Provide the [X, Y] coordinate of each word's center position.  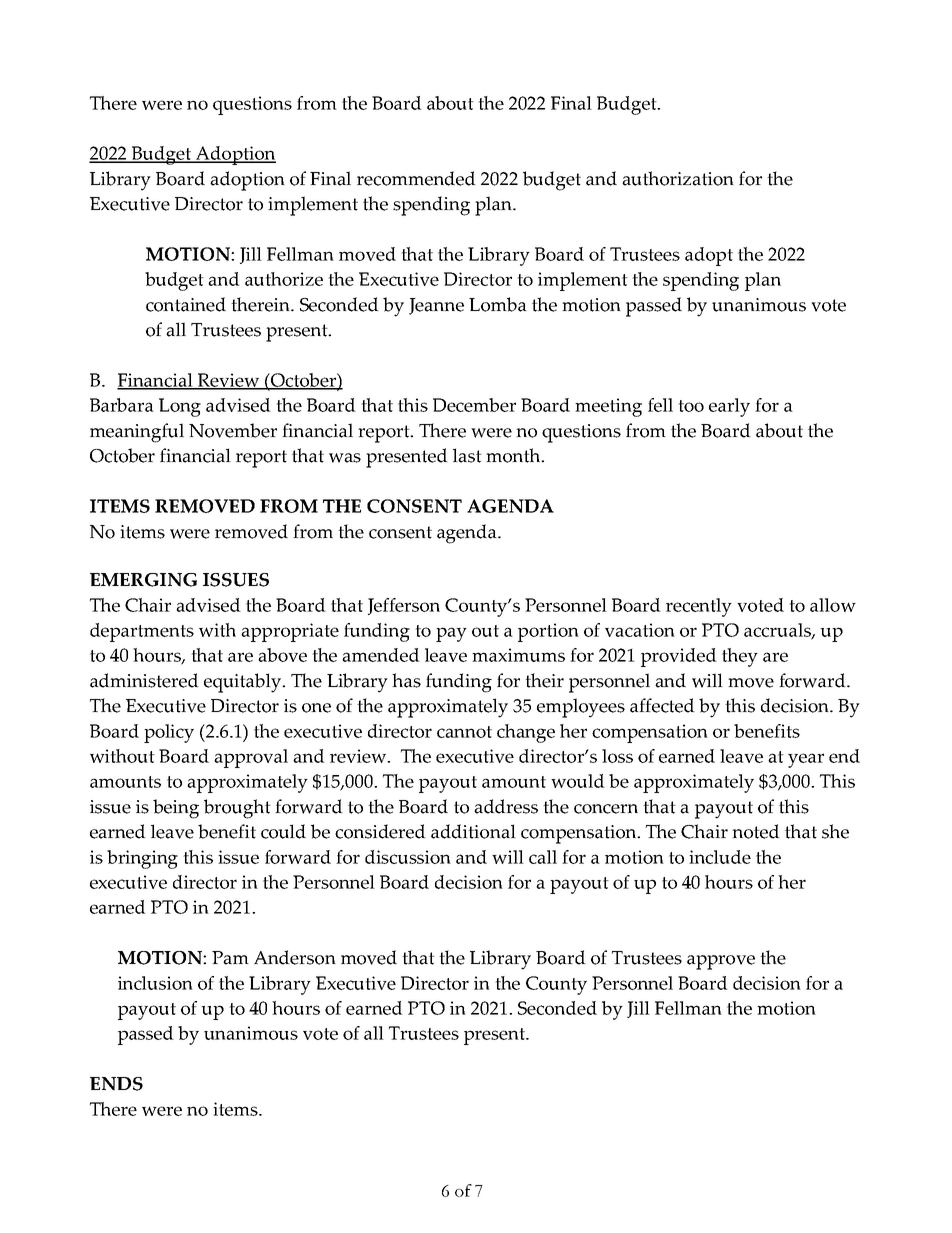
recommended [416, 178]
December [474, 405]
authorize [284, 279]
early [729, 407]
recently [699, 607]
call [543, 857]
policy [169, 733]
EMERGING [143, 580]
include [720, 857]
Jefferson [404, 606]
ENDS [116, 1084]
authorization [678, 178]
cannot [464, 732]
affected [662, 705]
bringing [142, 859]
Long [180, 407]
